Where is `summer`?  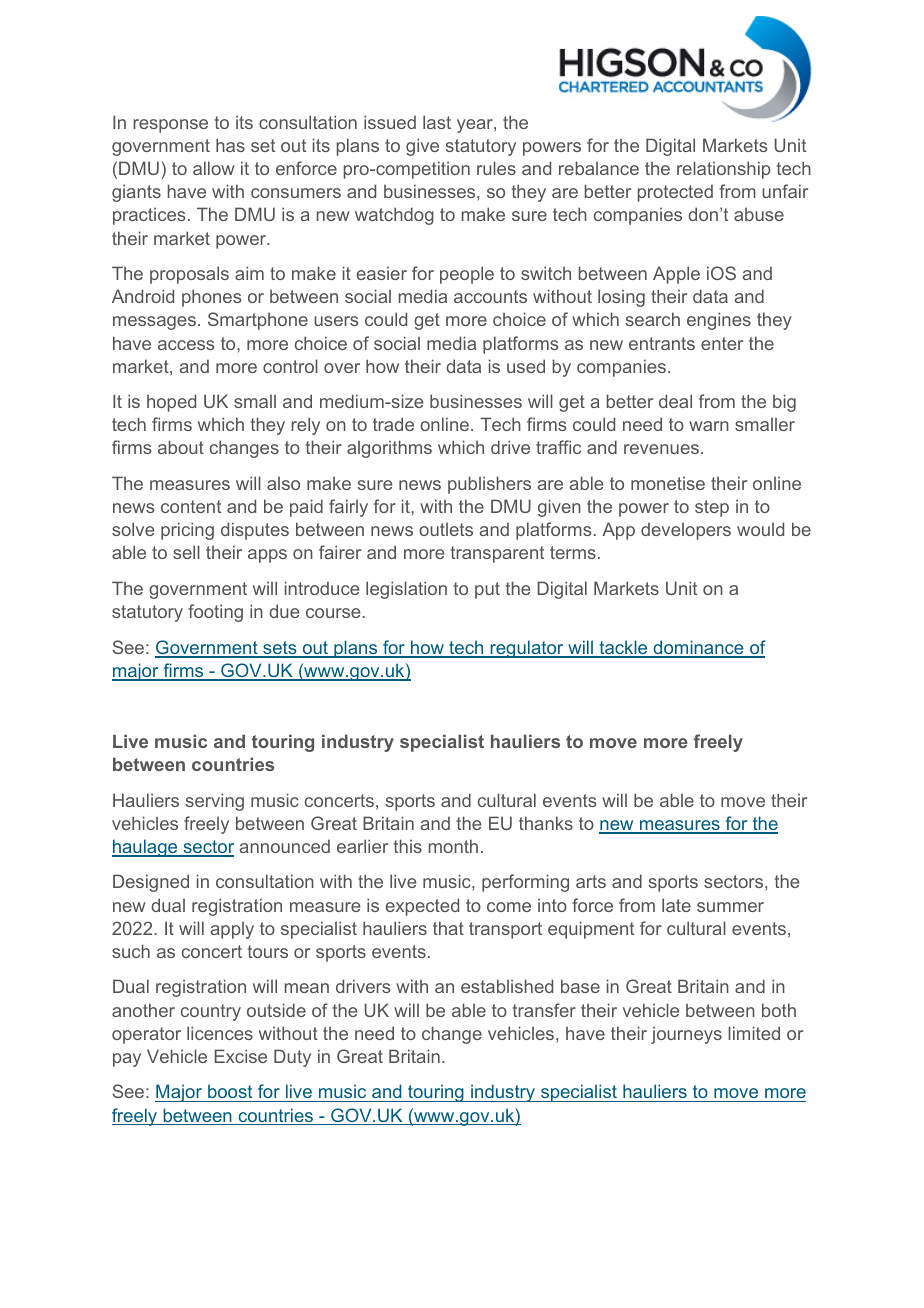 summer is located at coordinates (730, 907).
